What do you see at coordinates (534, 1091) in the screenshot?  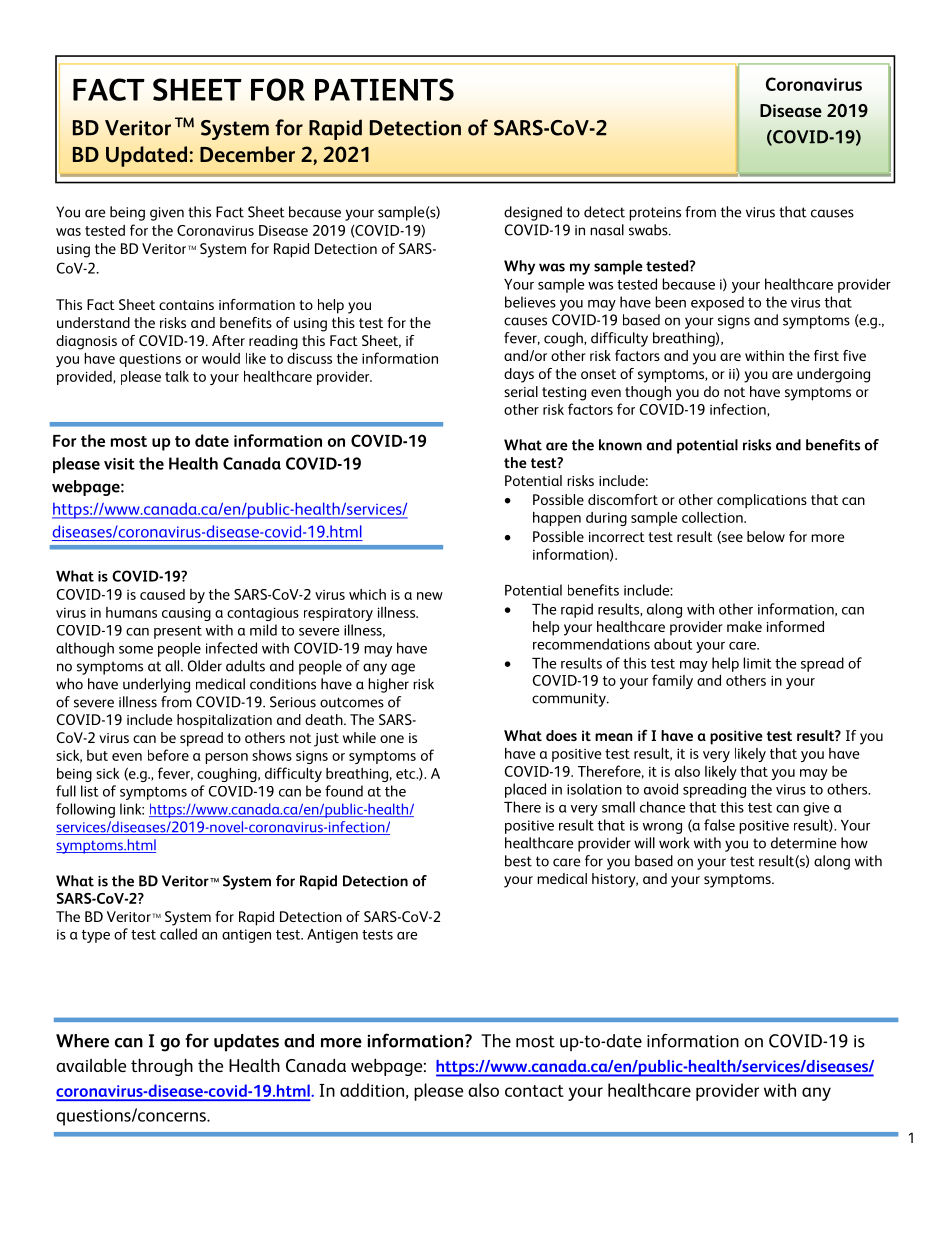 I see `contact` at bounding box center [534, 1091].
